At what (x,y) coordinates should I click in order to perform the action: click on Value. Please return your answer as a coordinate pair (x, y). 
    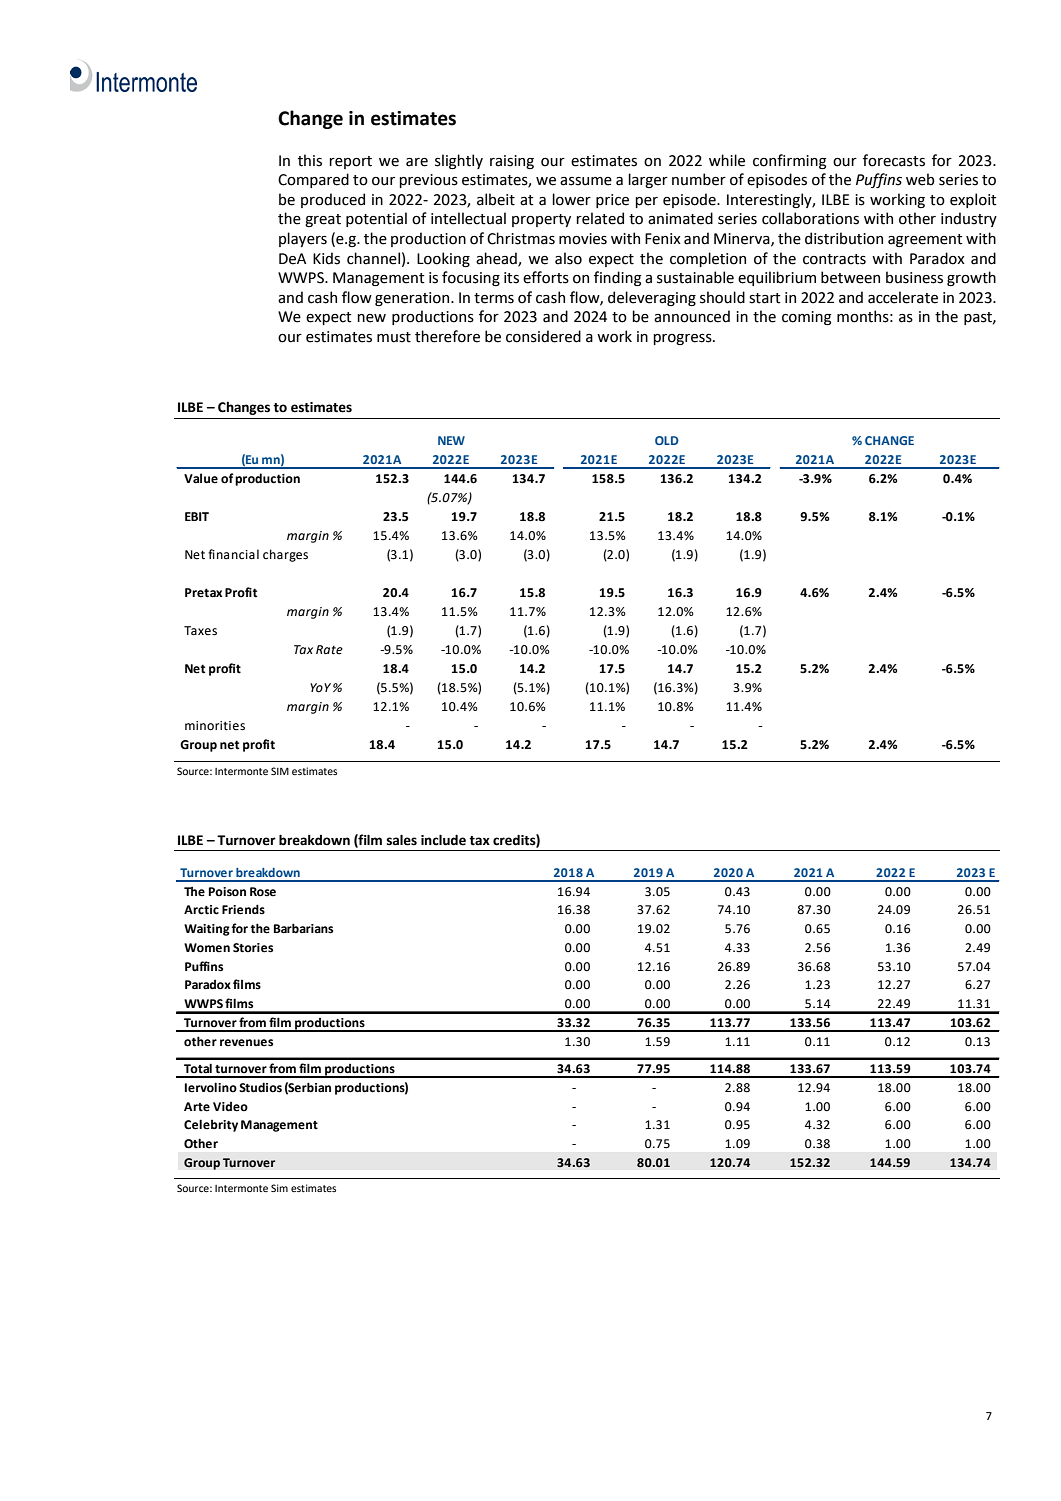
    Looking at the image, I should click on (201, 478).
